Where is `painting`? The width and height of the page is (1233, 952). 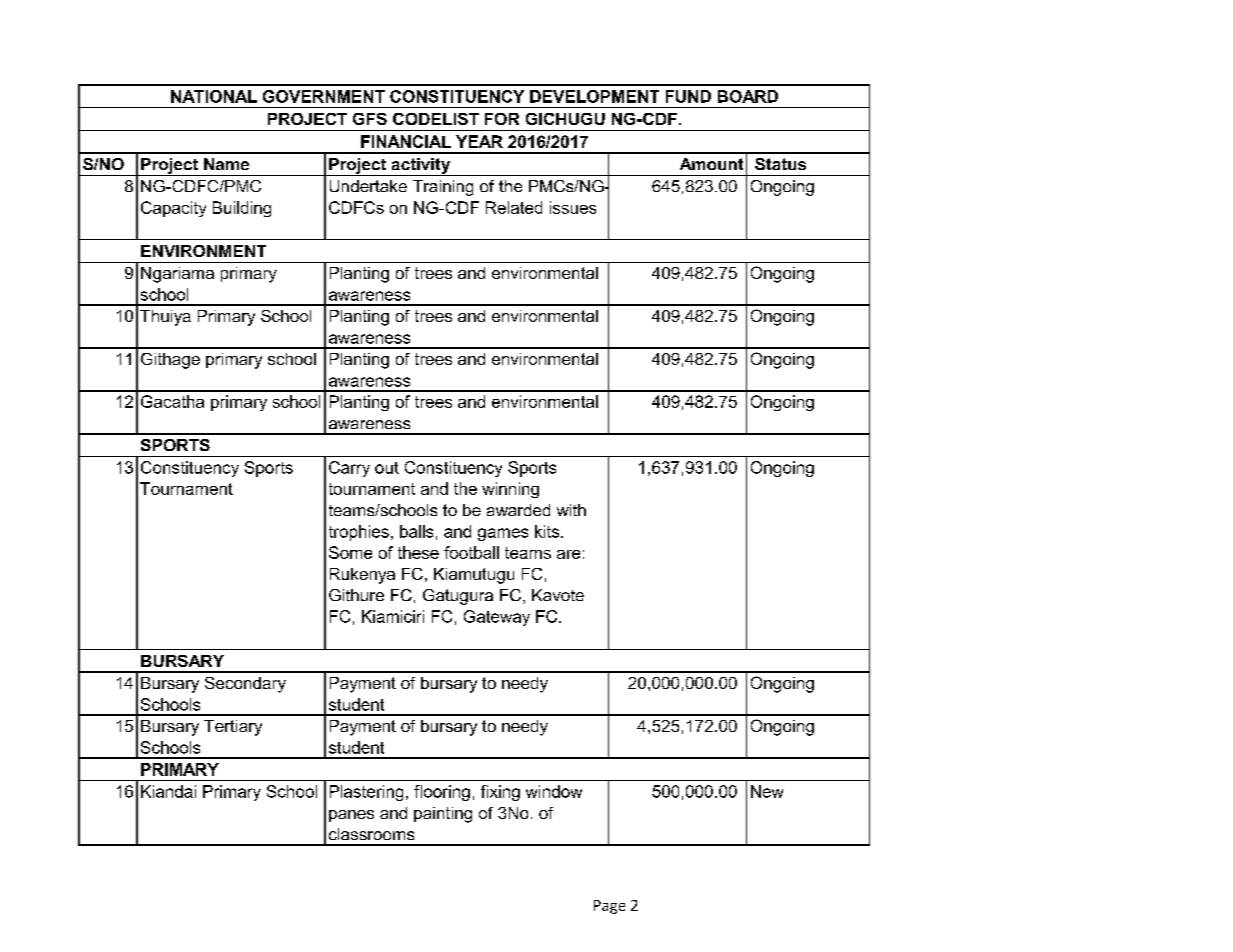 painting is located at coordinates (443, 815).
